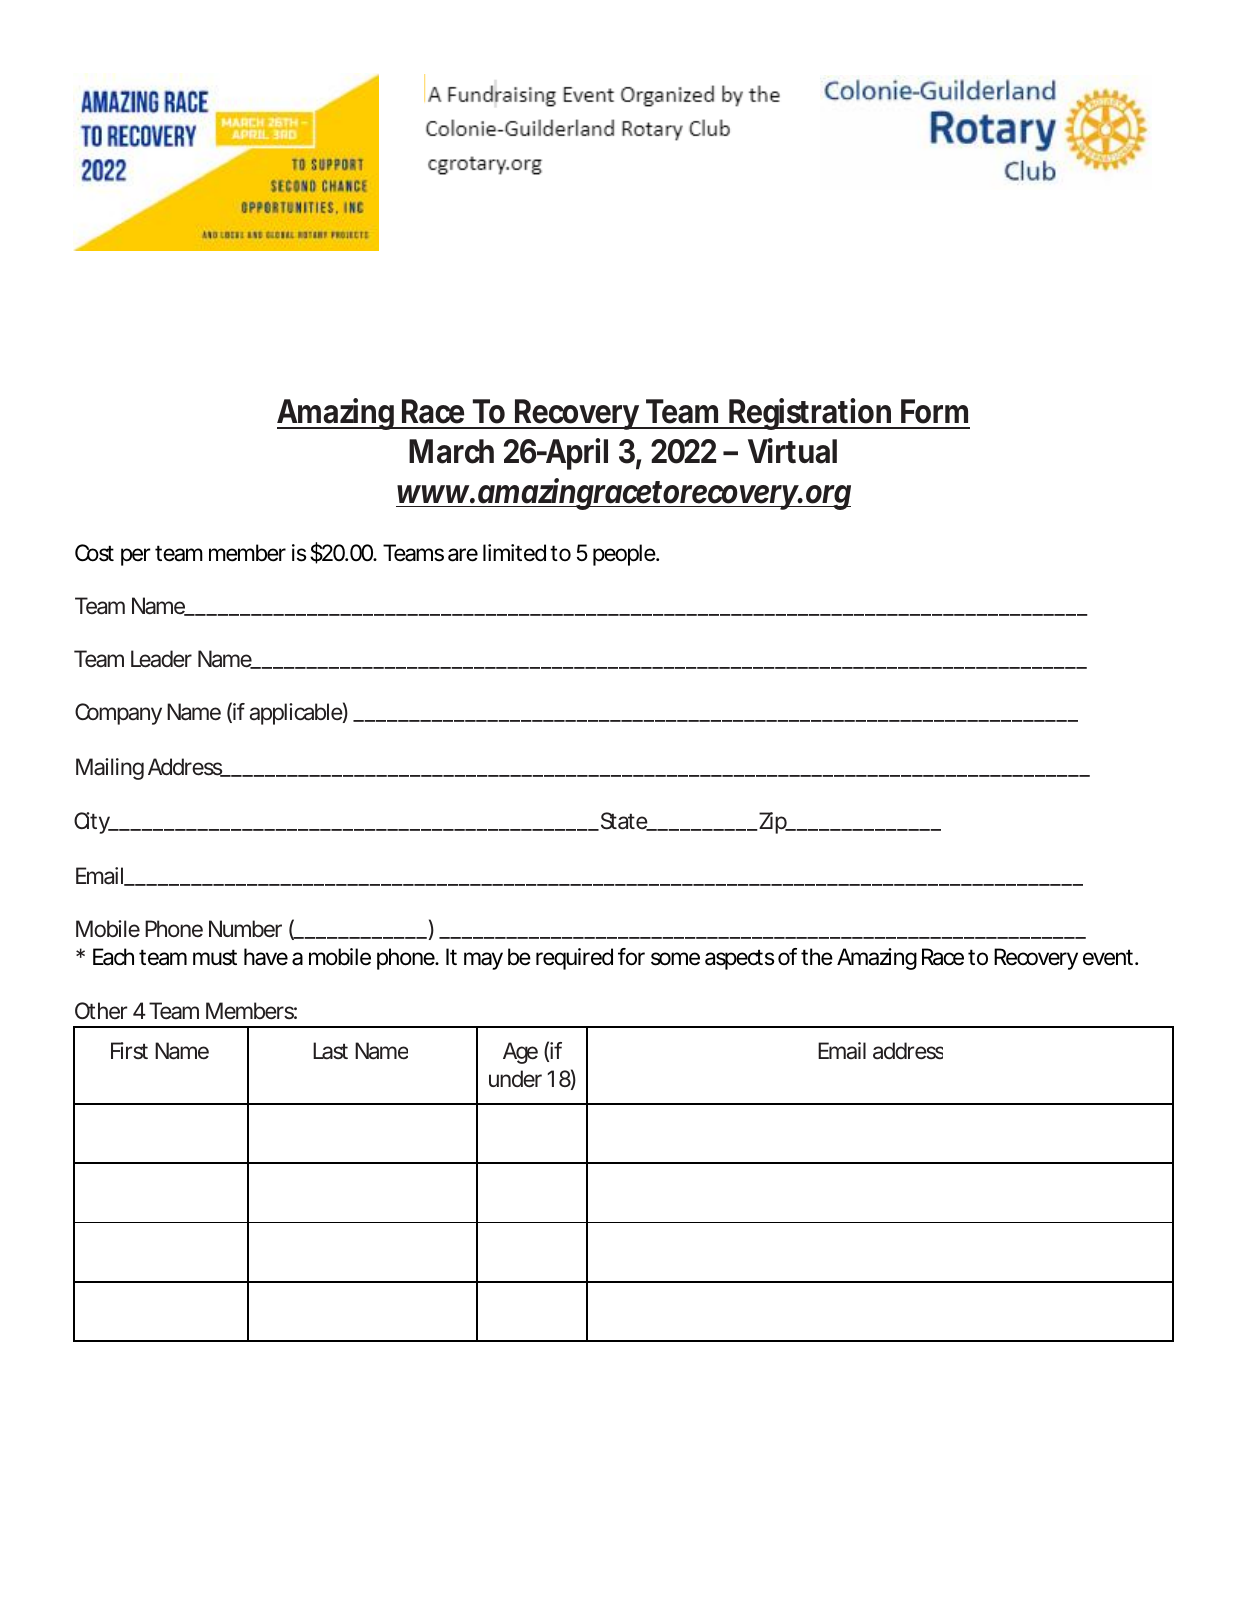  Describe the element at coordinates (451, 451) in the page. I see `March` at that location.
